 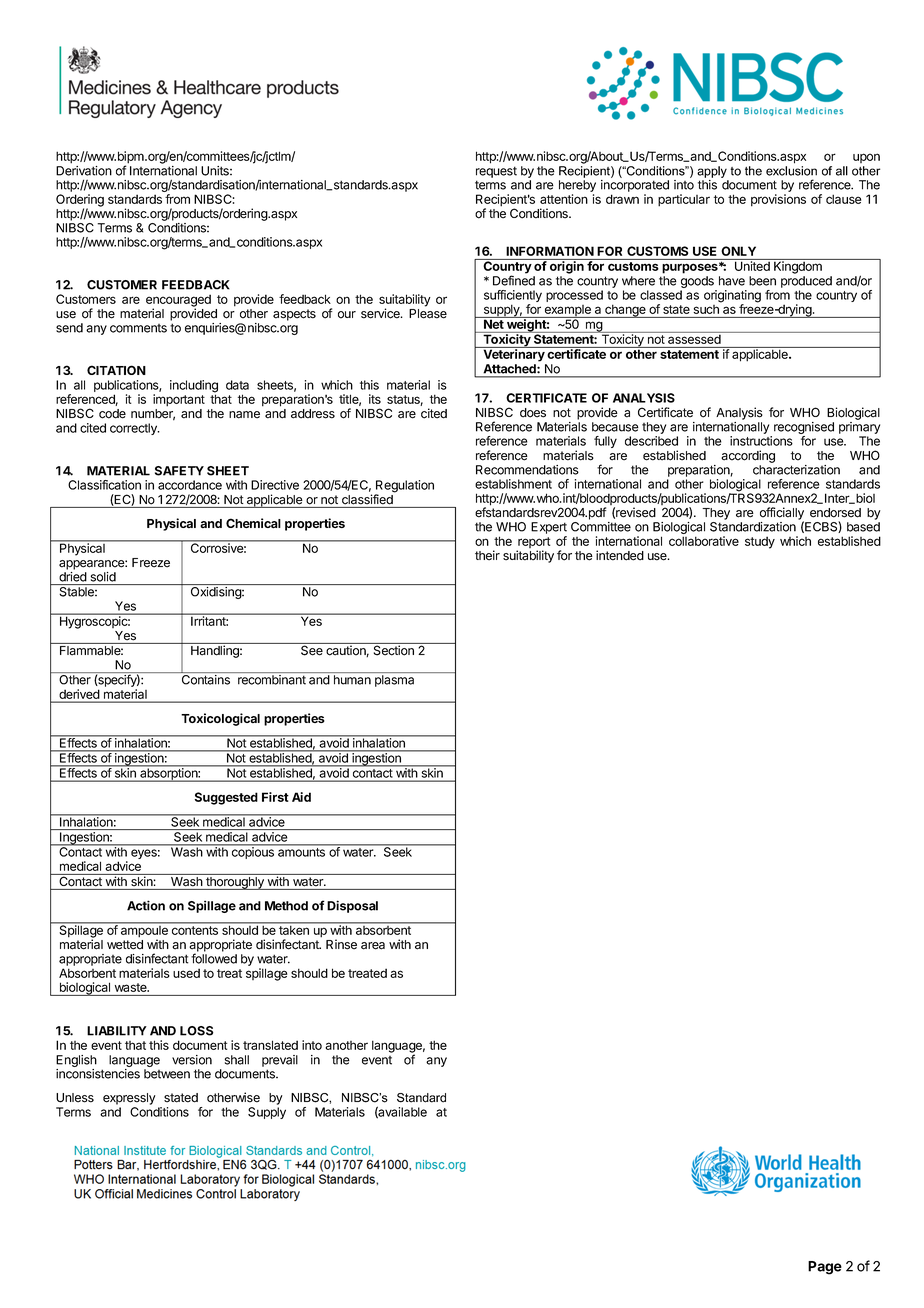 I want to click on Toxicological, so click(x=220, y=719).
